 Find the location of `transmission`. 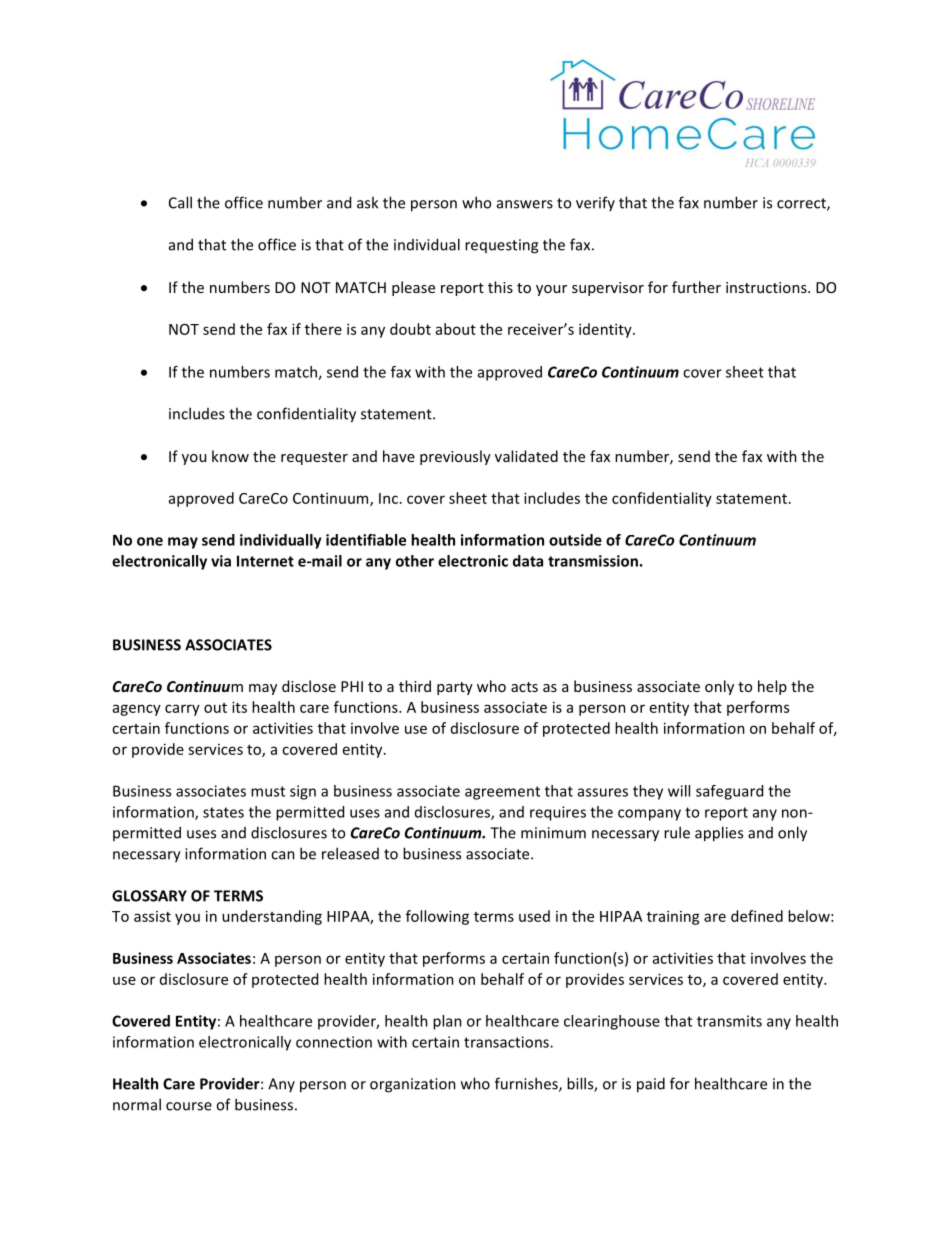

transmission is located at coordinates (593, 561).
